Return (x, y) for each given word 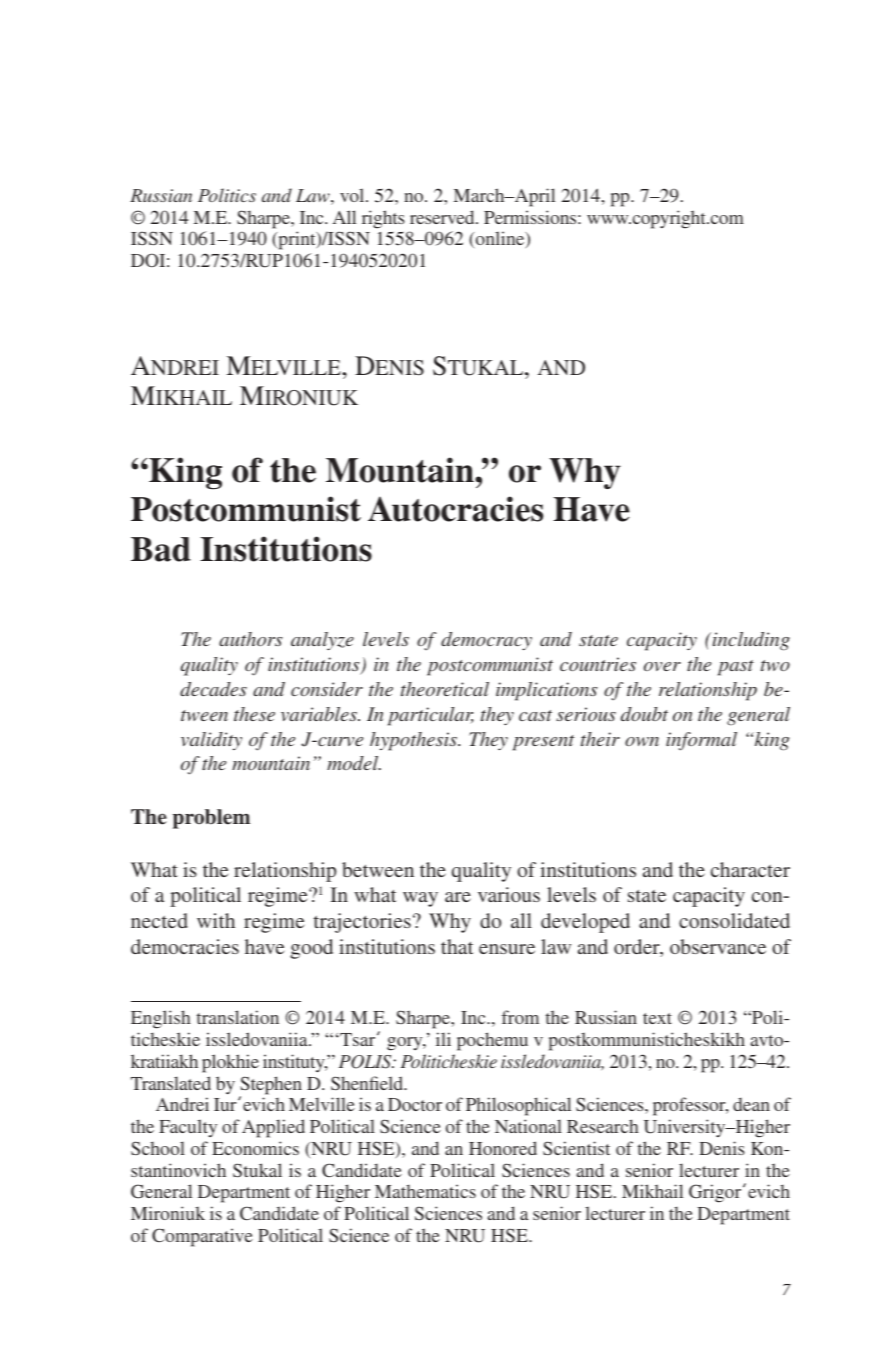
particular (431, 716)
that (457, 946)
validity (211, 741)
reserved (443, 217)
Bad (161, 549)
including (750, 641)
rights (383, 219)
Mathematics (425, 1191)
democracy (486, 641)
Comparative (202, 1237)
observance (718, 946)
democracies (185, 946)
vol (353, 195)
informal (701, 741)
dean (751, 1104)
